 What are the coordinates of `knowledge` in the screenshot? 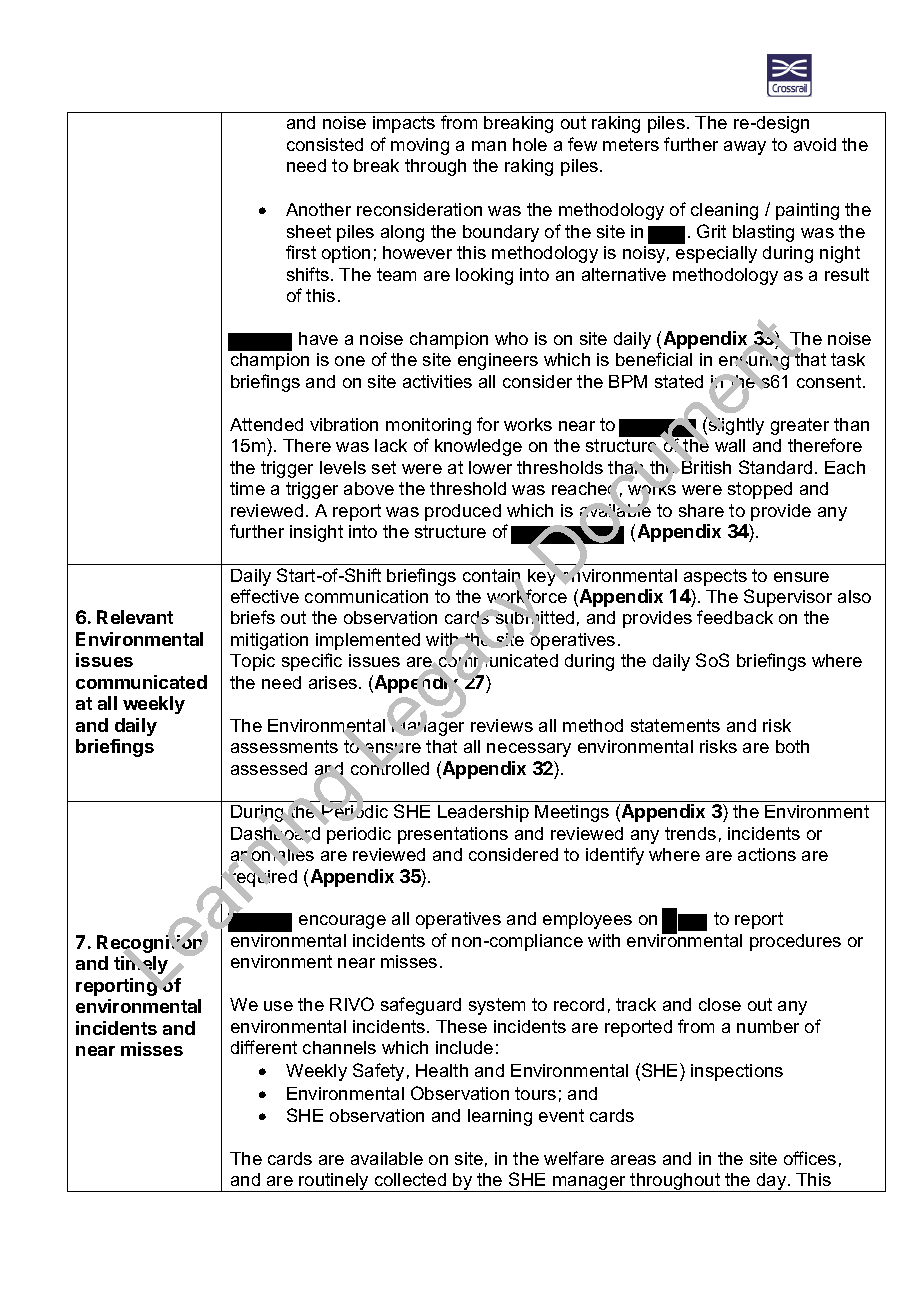 It's located at (478, 447).
